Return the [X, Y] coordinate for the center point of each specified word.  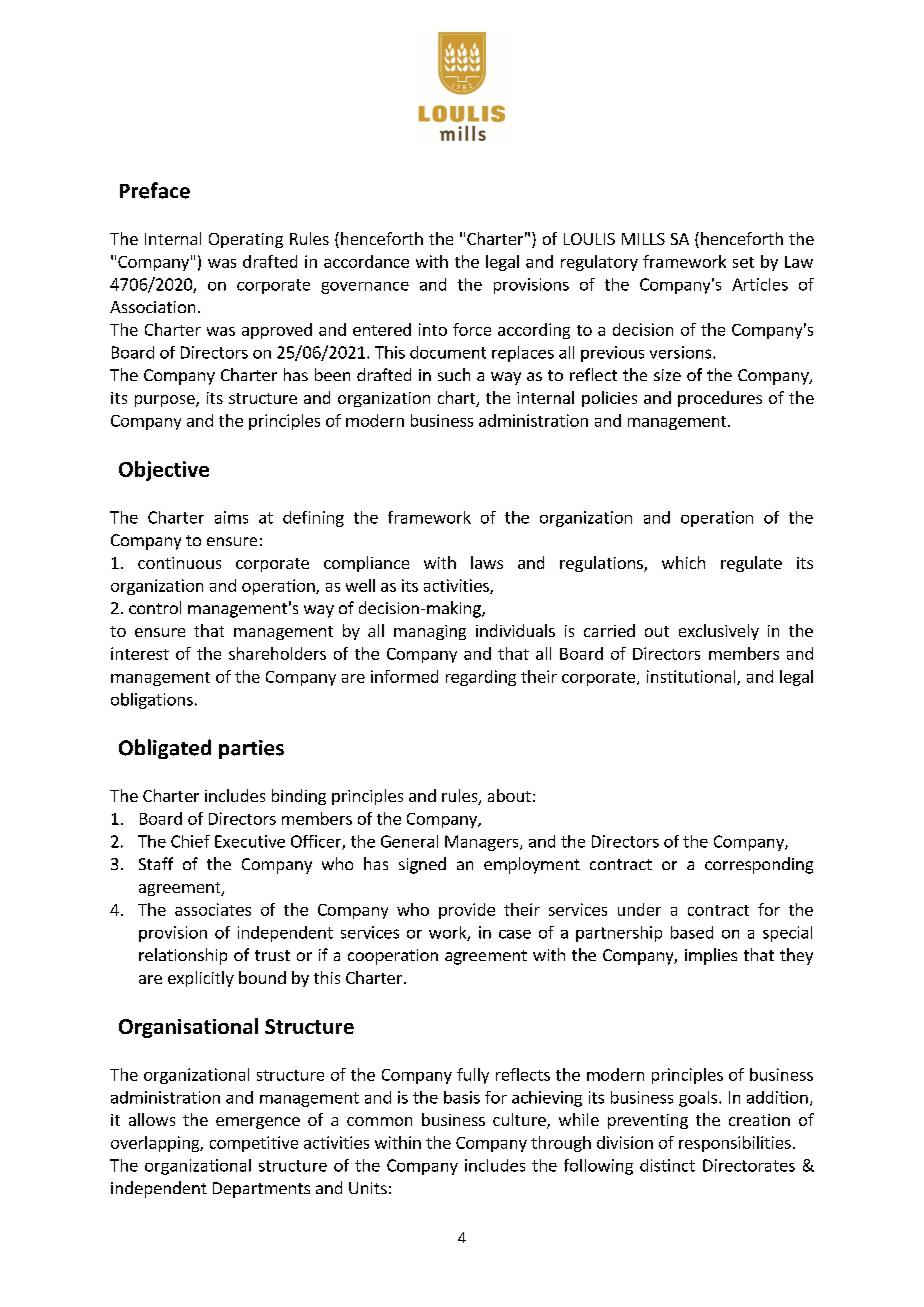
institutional [692, 677]
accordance [366, 261]
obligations [152, 701]
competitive [254, 1144]
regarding [481, 678]
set [743, 262]
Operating [246, 240]
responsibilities [735, 1144]
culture [520, 1121]
